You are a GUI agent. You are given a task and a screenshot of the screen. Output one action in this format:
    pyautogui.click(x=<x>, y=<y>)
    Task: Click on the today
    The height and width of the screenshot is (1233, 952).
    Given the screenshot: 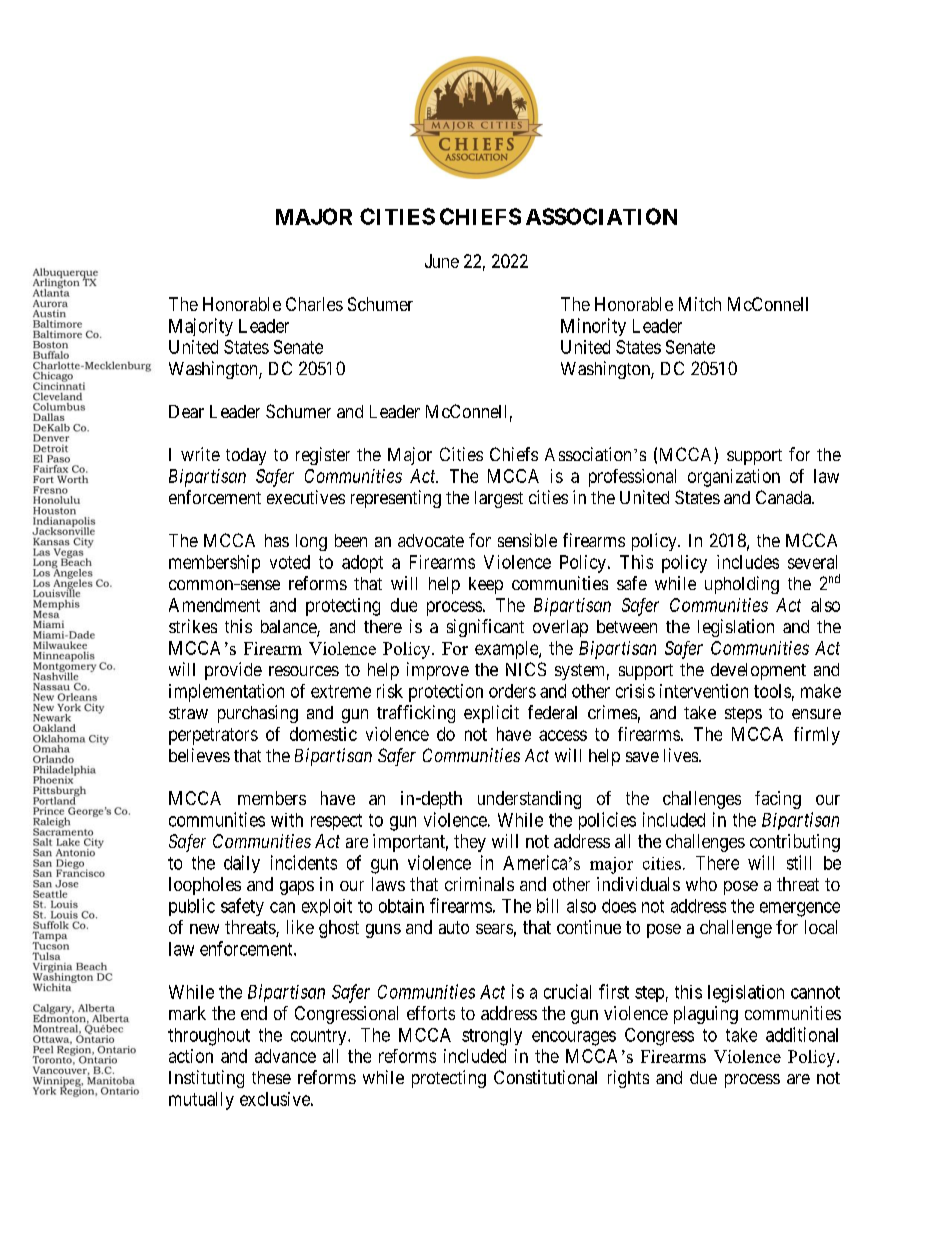 What is the action you would take?
    pyautogui.click(x=246, y=456)
